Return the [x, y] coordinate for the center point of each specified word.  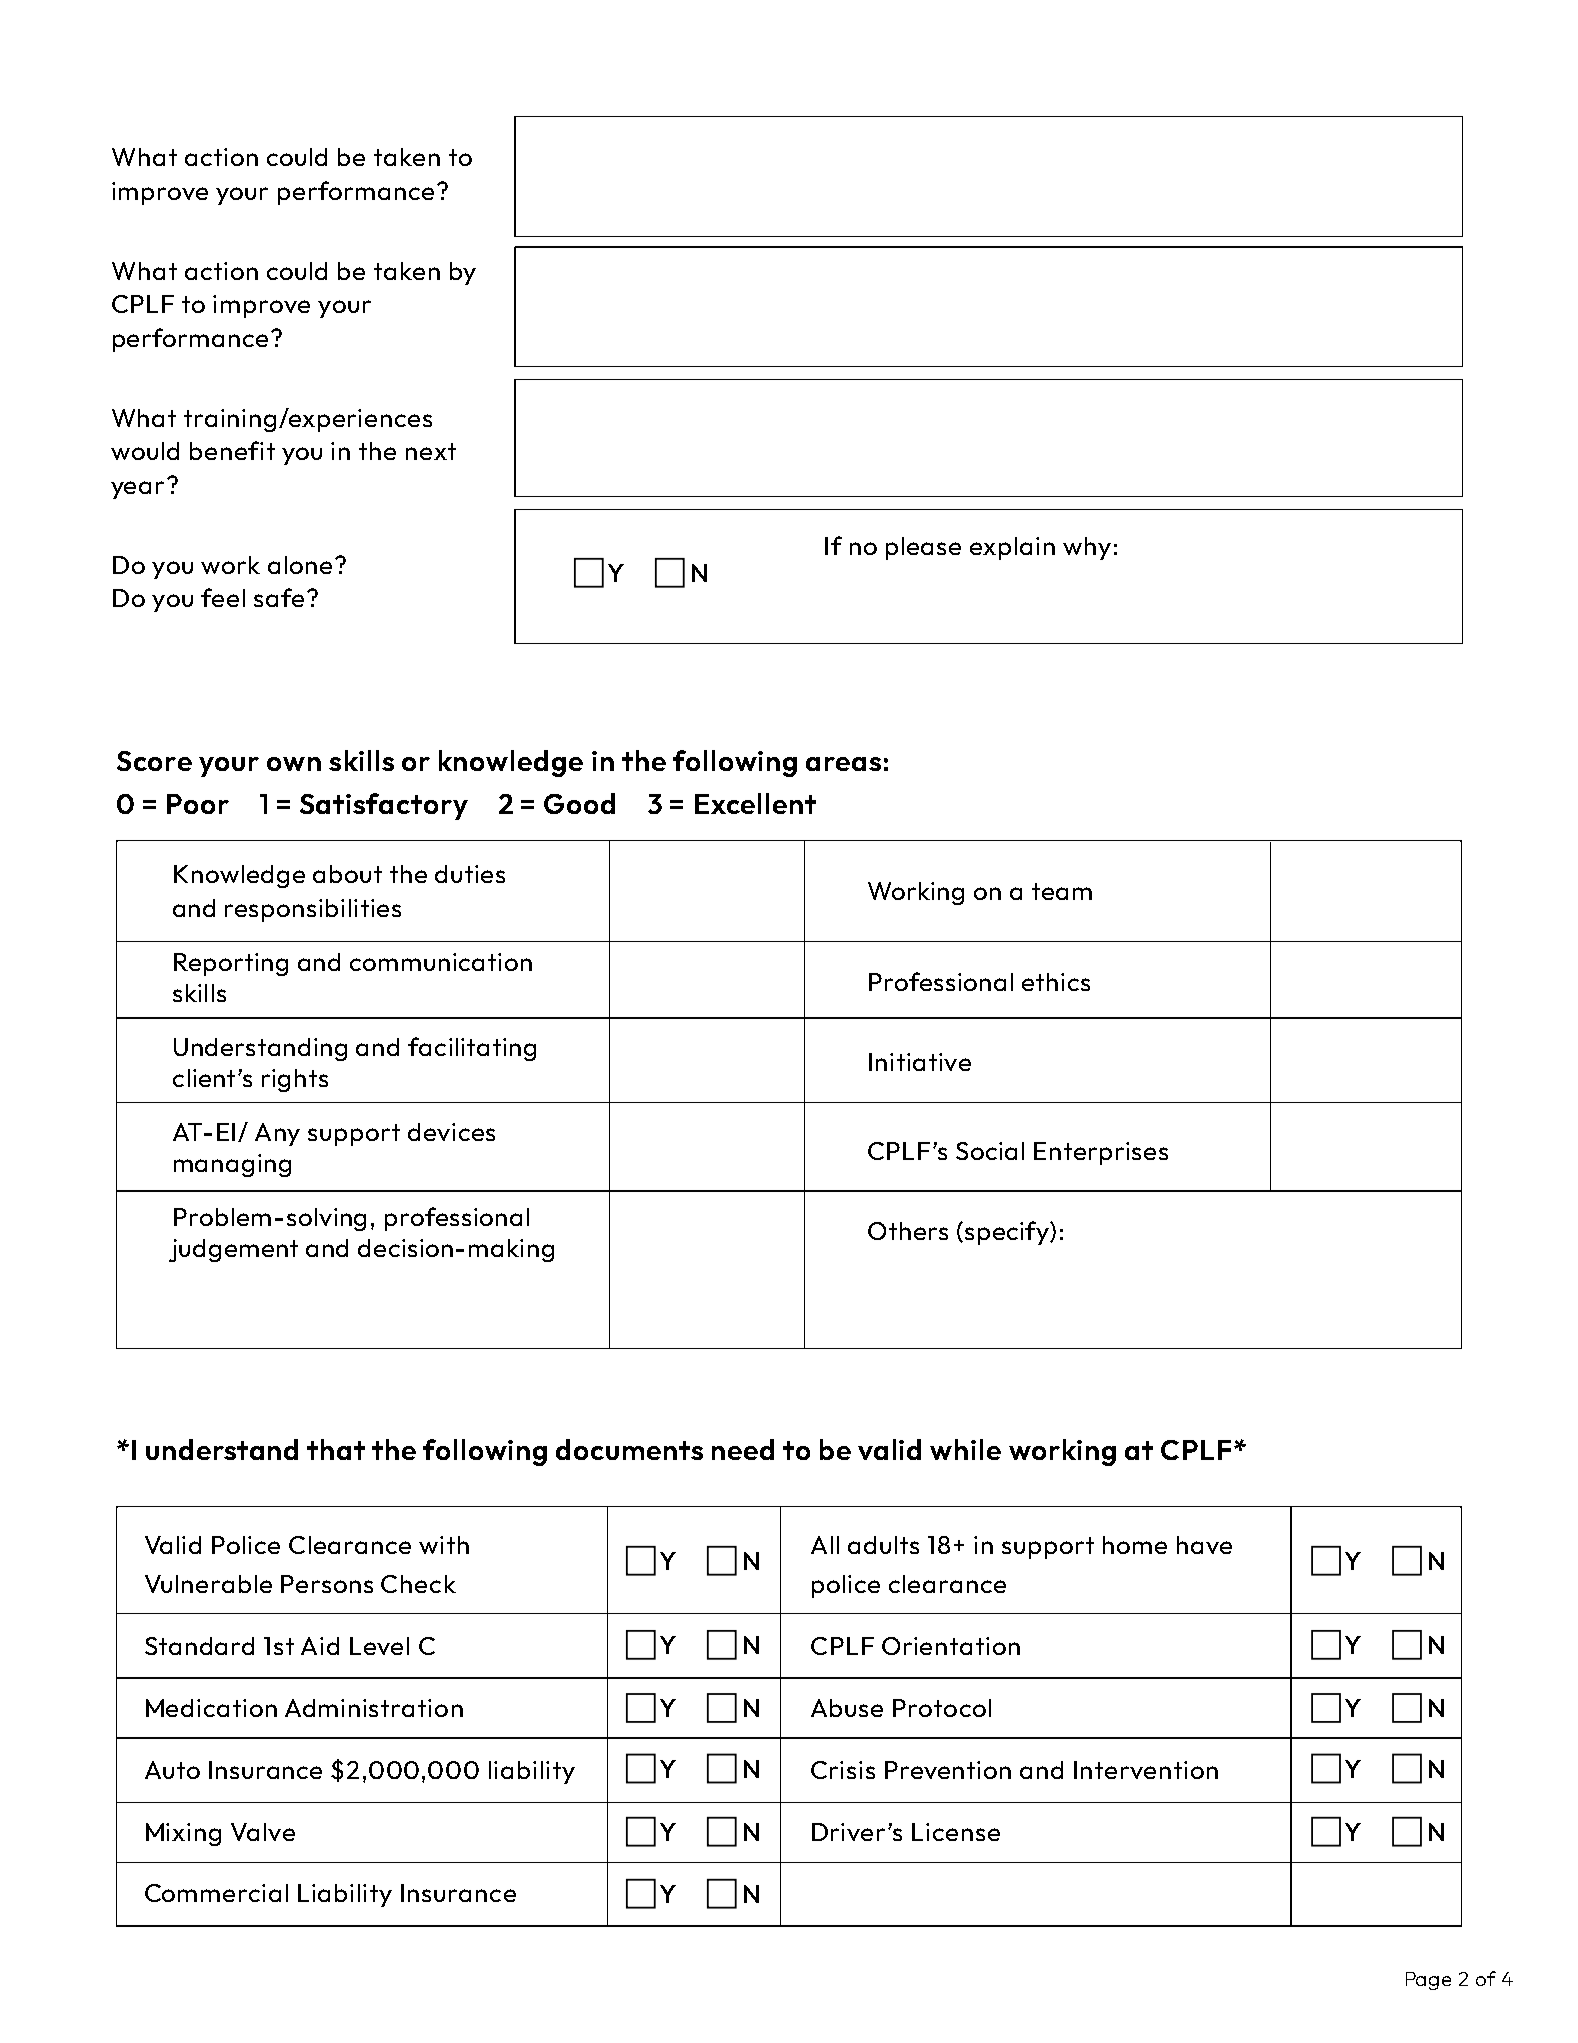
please [923, 548]
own [294, 764]
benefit [232, 450]
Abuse [847, 1708]
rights [295, 1080]
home [1135, 1545]
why [1087, 548]
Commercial [216, 1893]
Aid [320, 1646]
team [1062, 891]
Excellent [755, 803]
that [336, 1449]
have [1204, 1545]
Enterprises [1101, 1153]
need [743, 1449]
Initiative [920, 1062]
